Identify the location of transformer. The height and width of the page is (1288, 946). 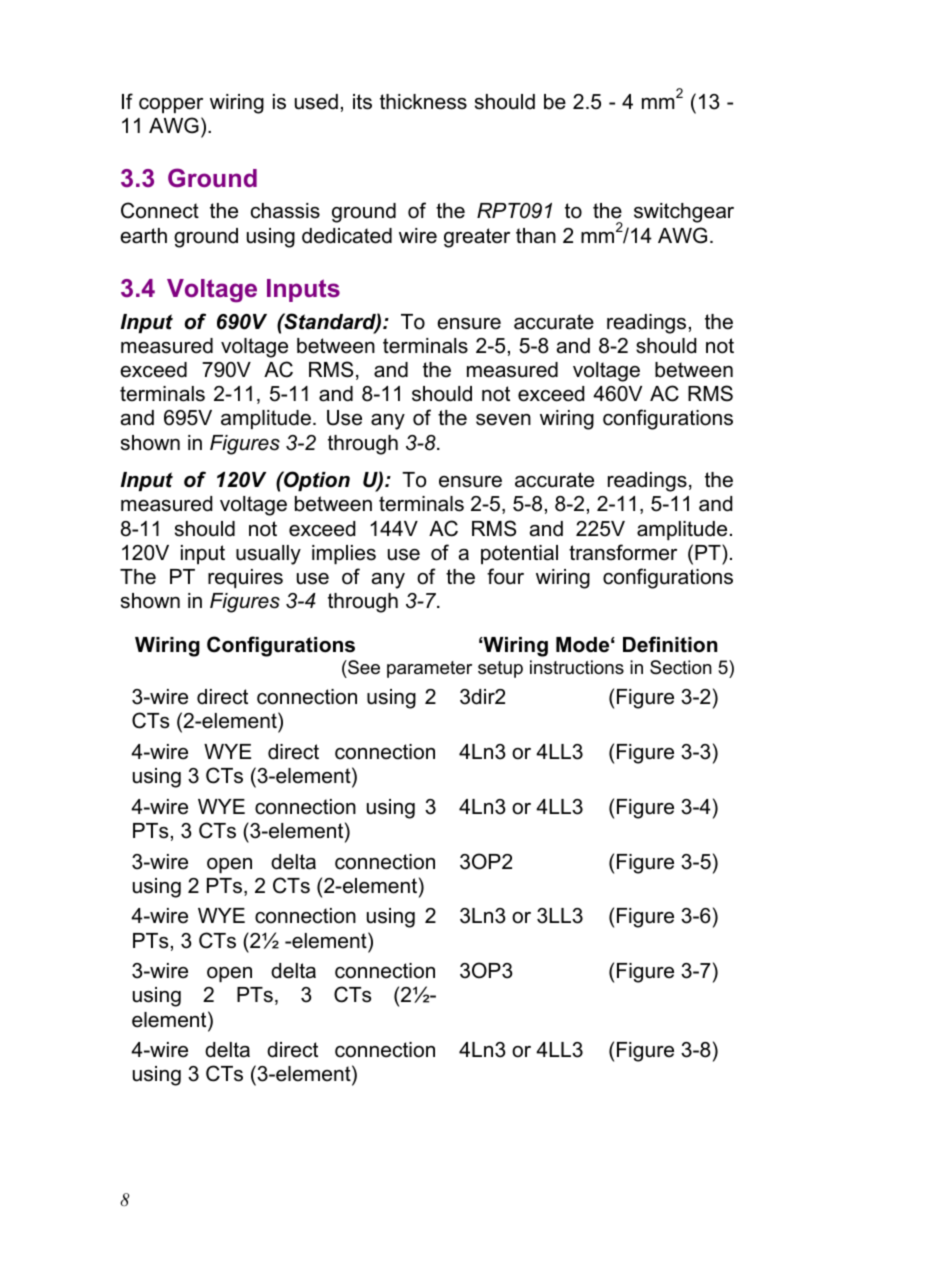
(623, 552).
